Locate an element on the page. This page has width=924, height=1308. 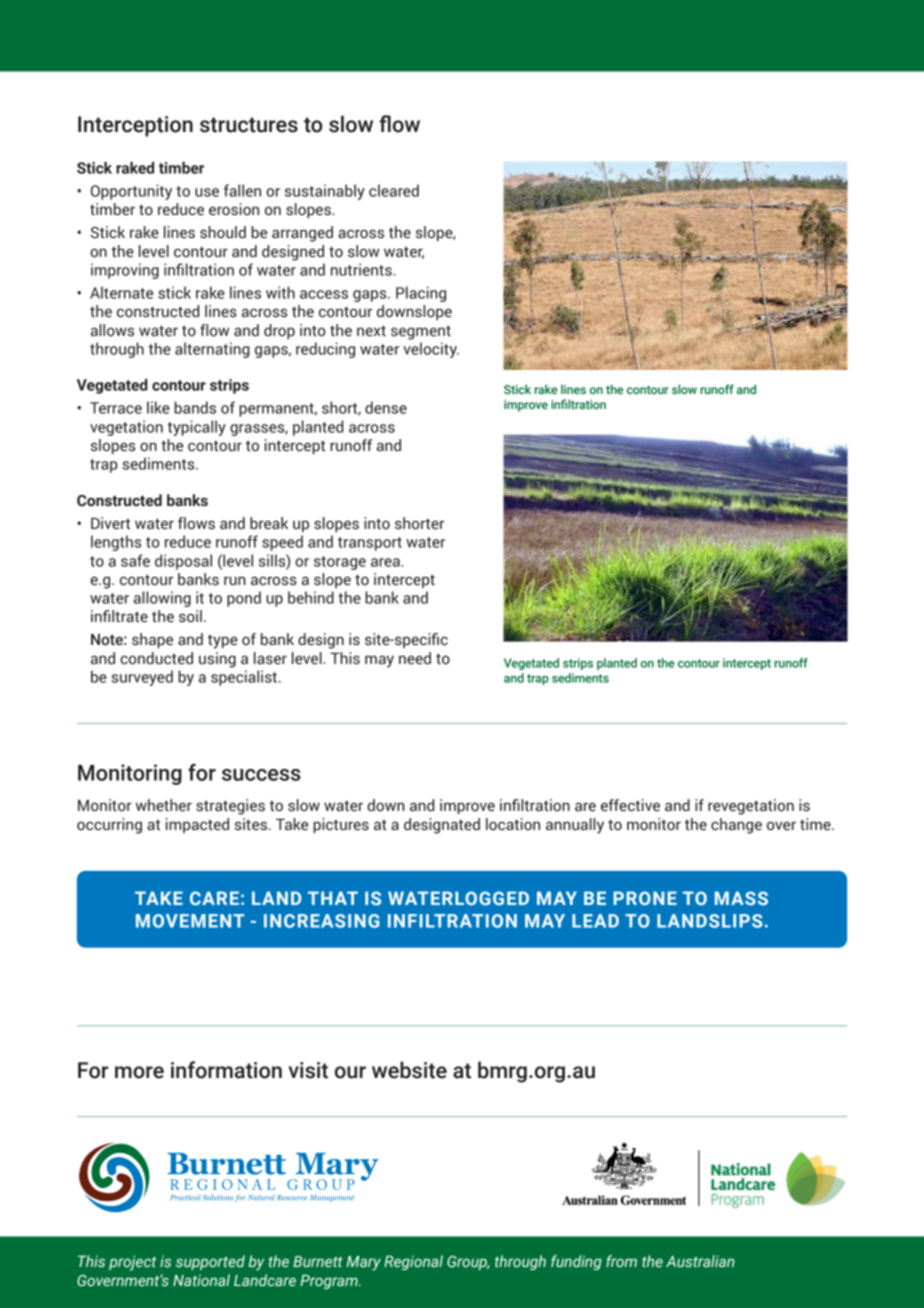
Australian is located at coordinates (700, 1261).
